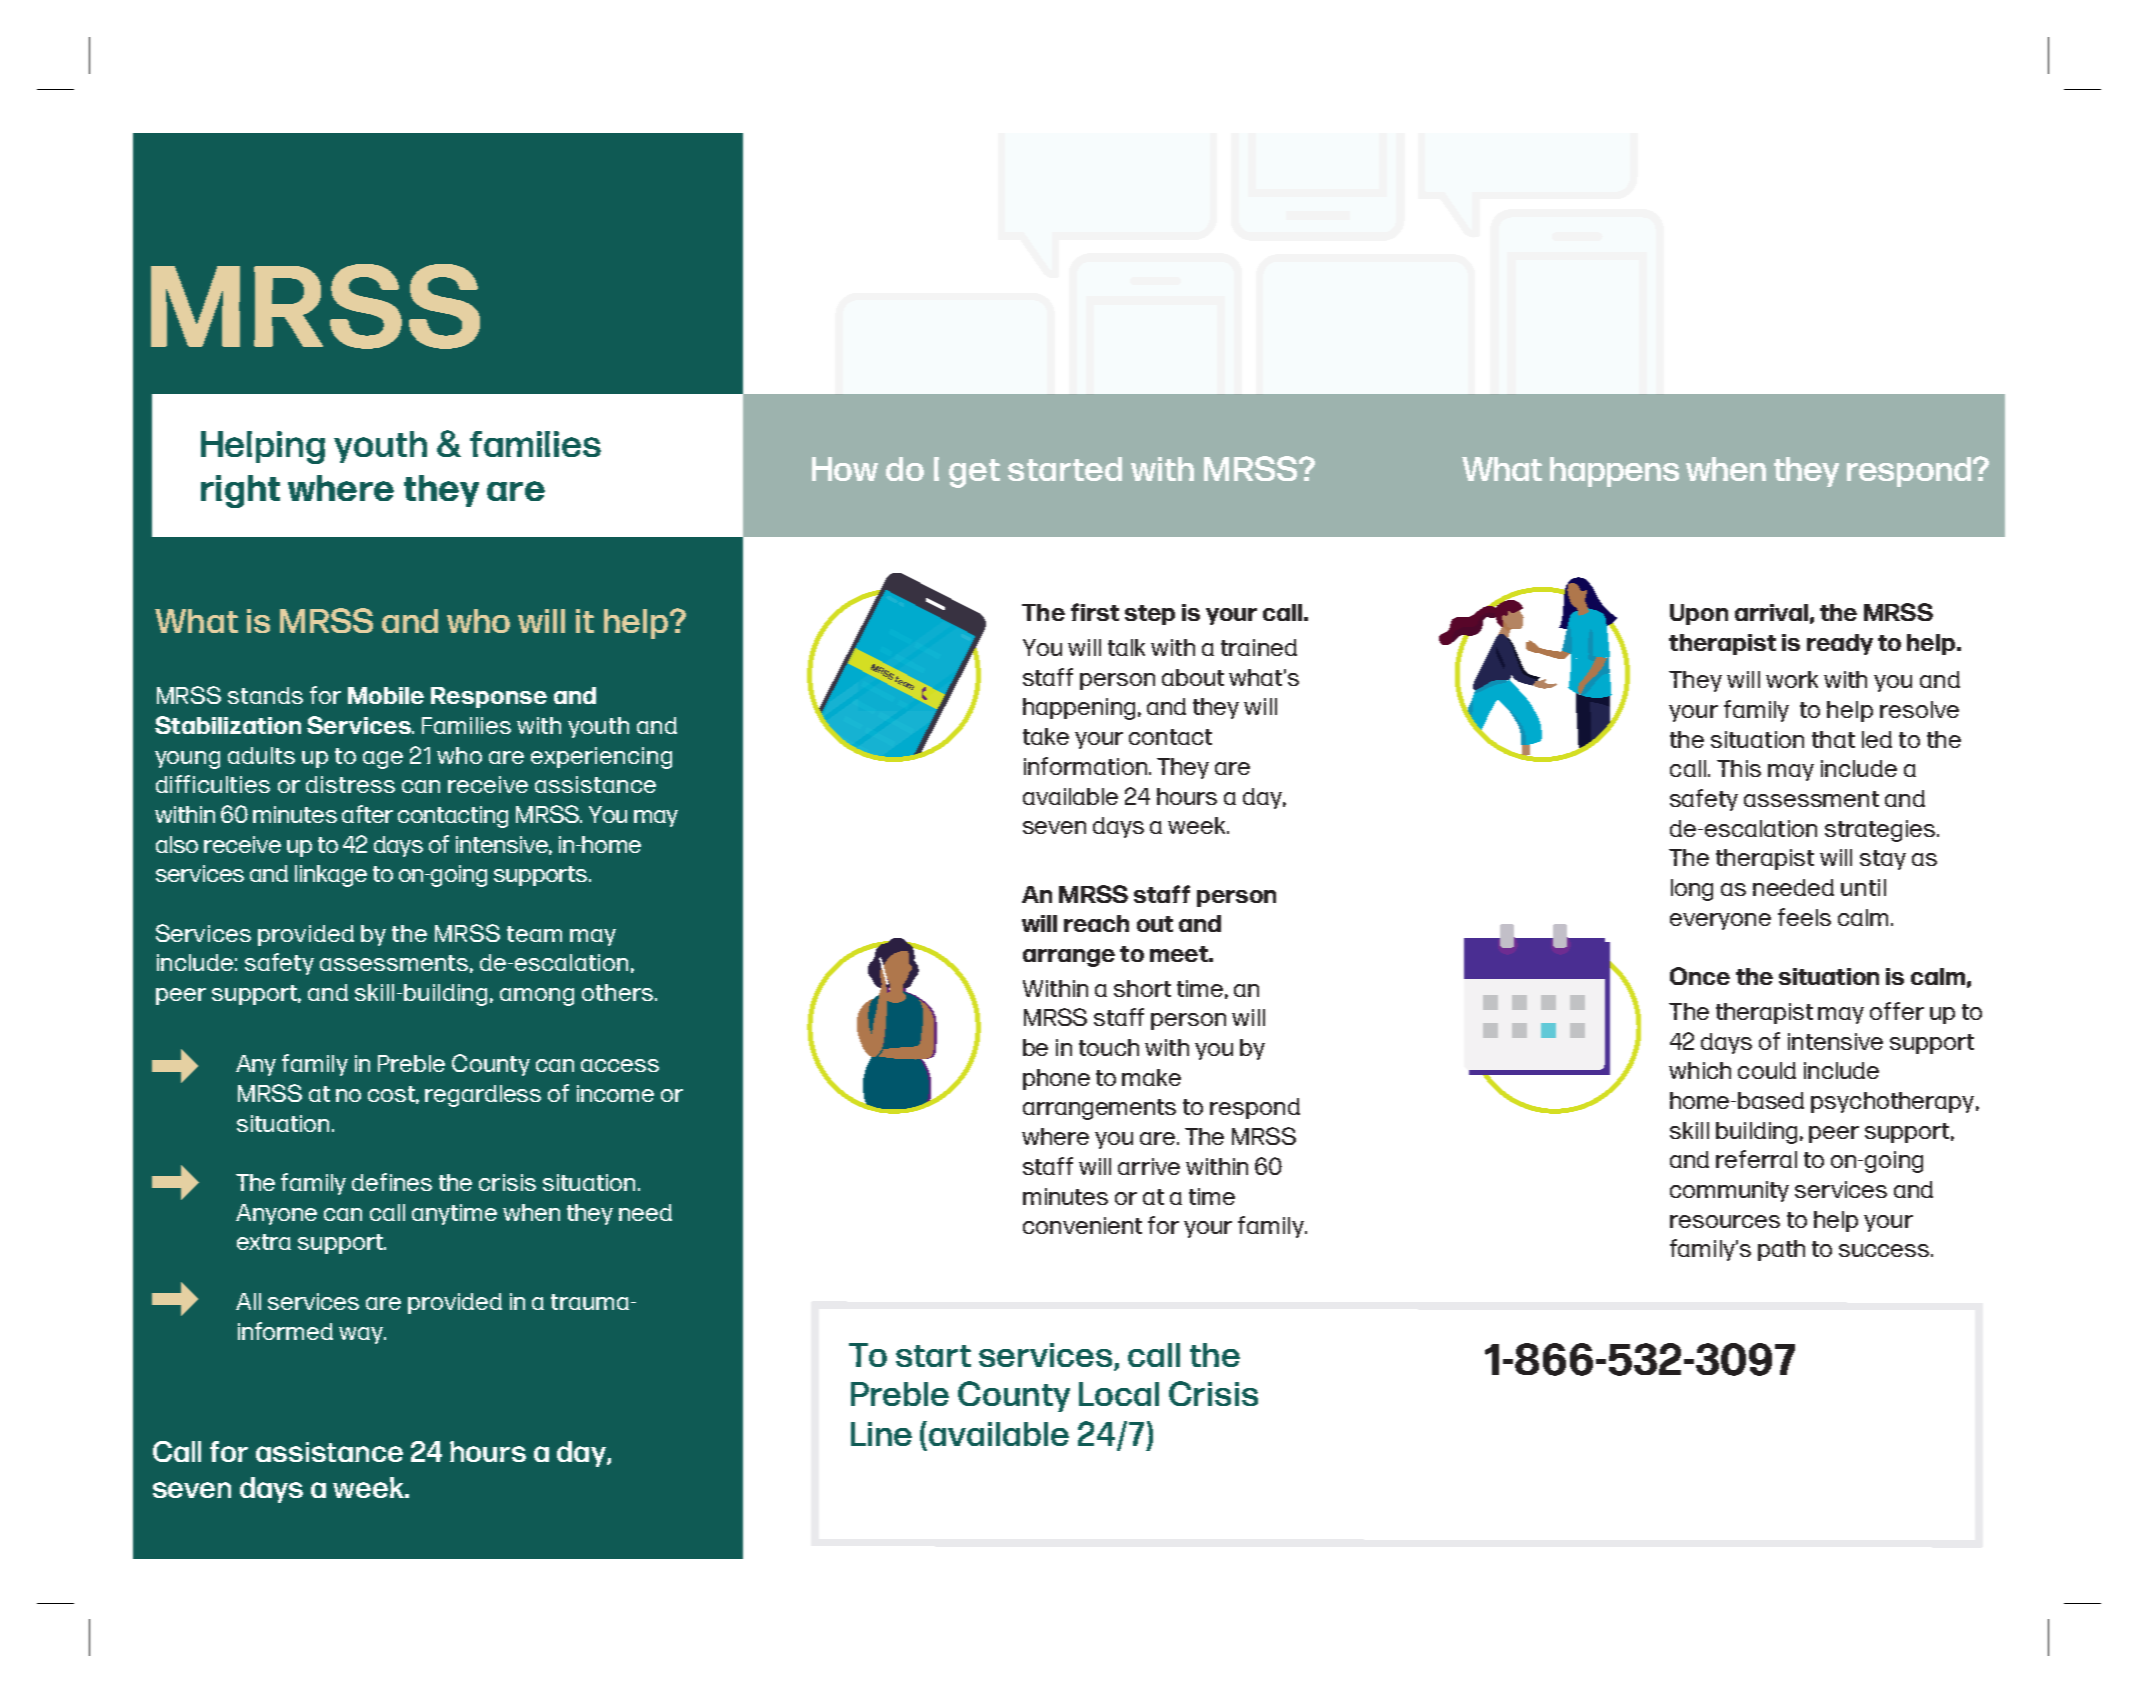  I want to click on phone, so click(1056, 1079).
